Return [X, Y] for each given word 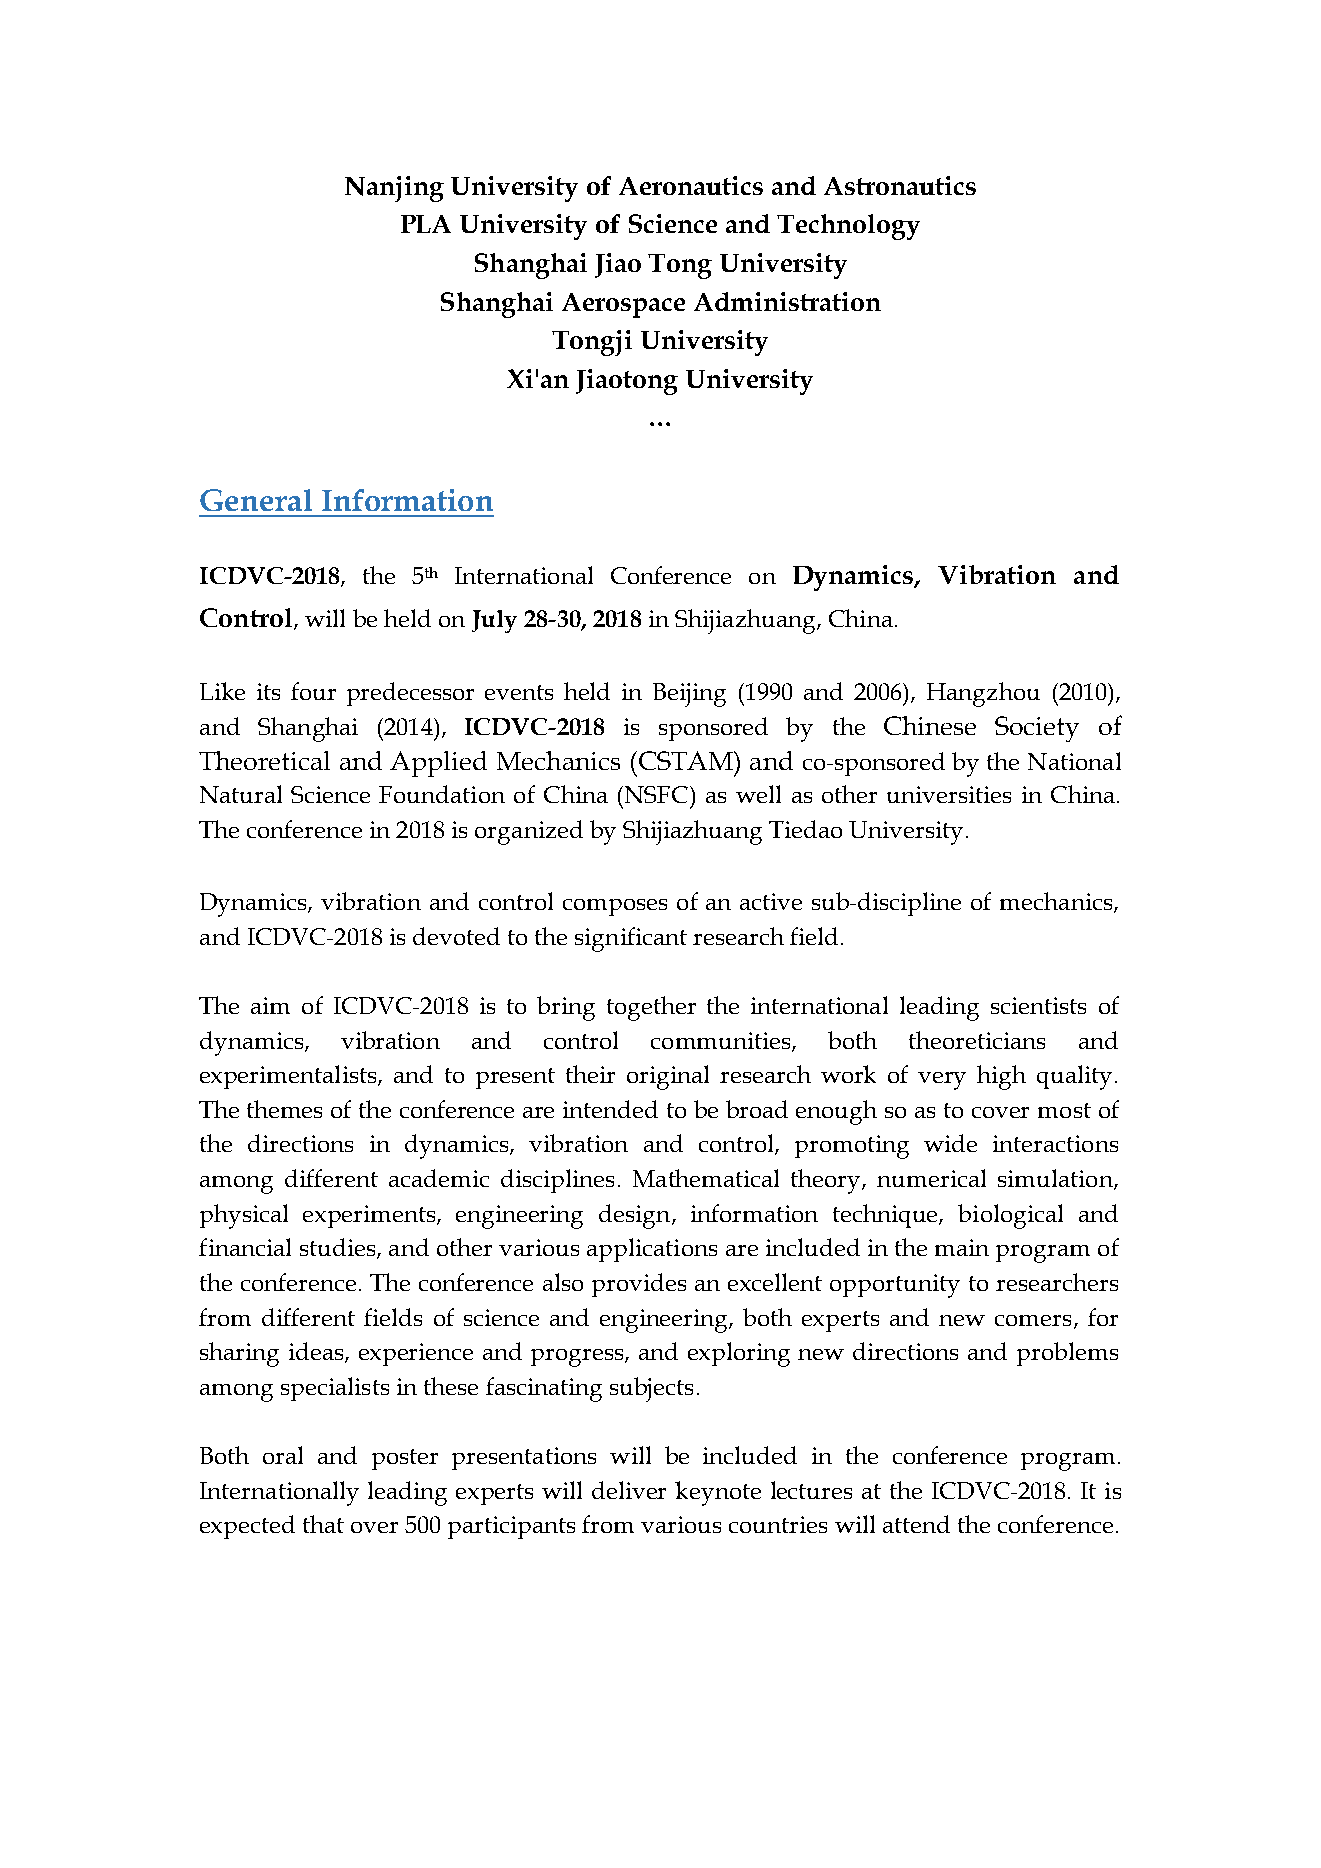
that [323, 1524]
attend [916, 1524]
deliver [629, 1490]
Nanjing [394, 189]
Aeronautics [691, 185]
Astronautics [900, 185]
